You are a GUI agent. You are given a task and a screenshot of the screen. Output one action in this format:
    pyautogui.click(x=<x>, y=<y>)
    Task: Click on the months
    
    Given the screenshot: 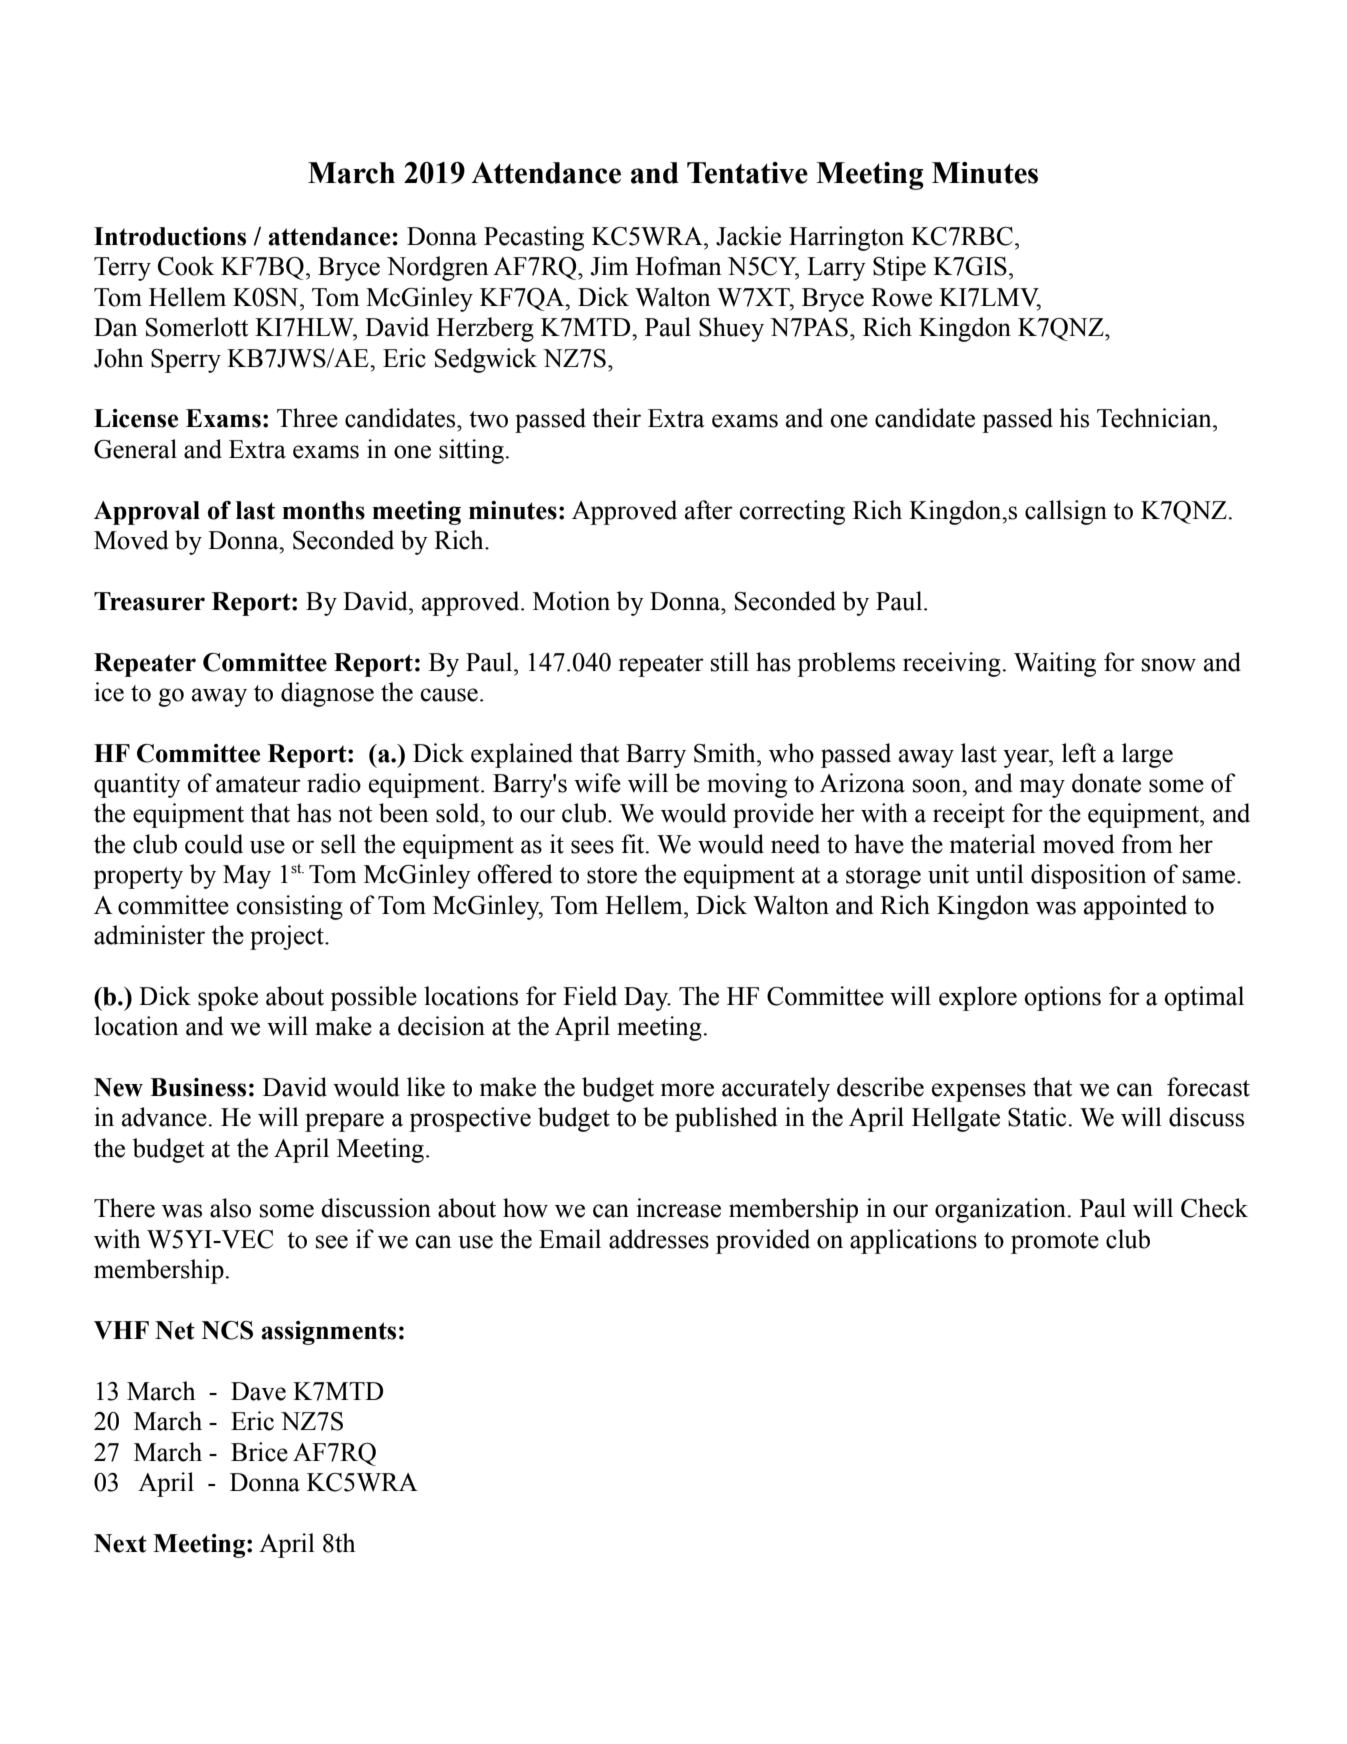 What is the action you would take?
    pyautogui.click(x=323, y=510)
